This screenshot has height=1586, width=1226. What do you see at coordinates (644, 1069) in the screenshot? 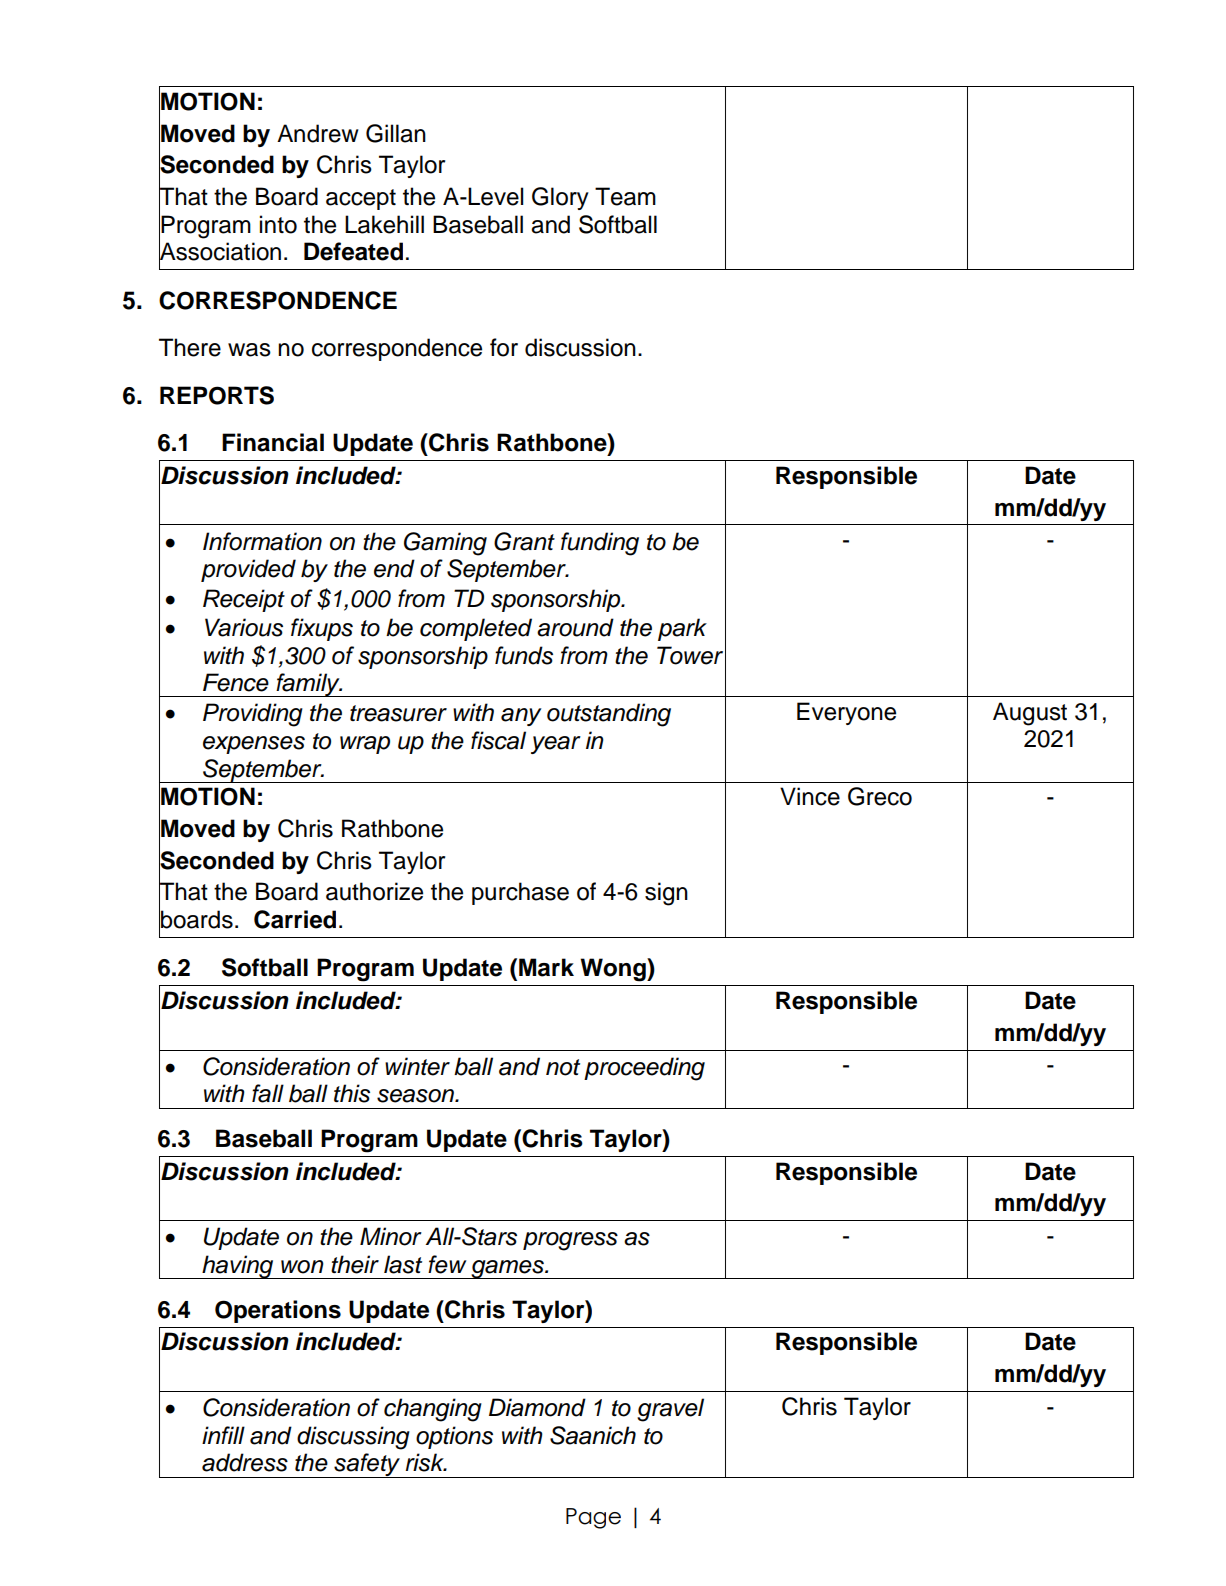
I see `proceeding` at bounding box center [644, 1069].
